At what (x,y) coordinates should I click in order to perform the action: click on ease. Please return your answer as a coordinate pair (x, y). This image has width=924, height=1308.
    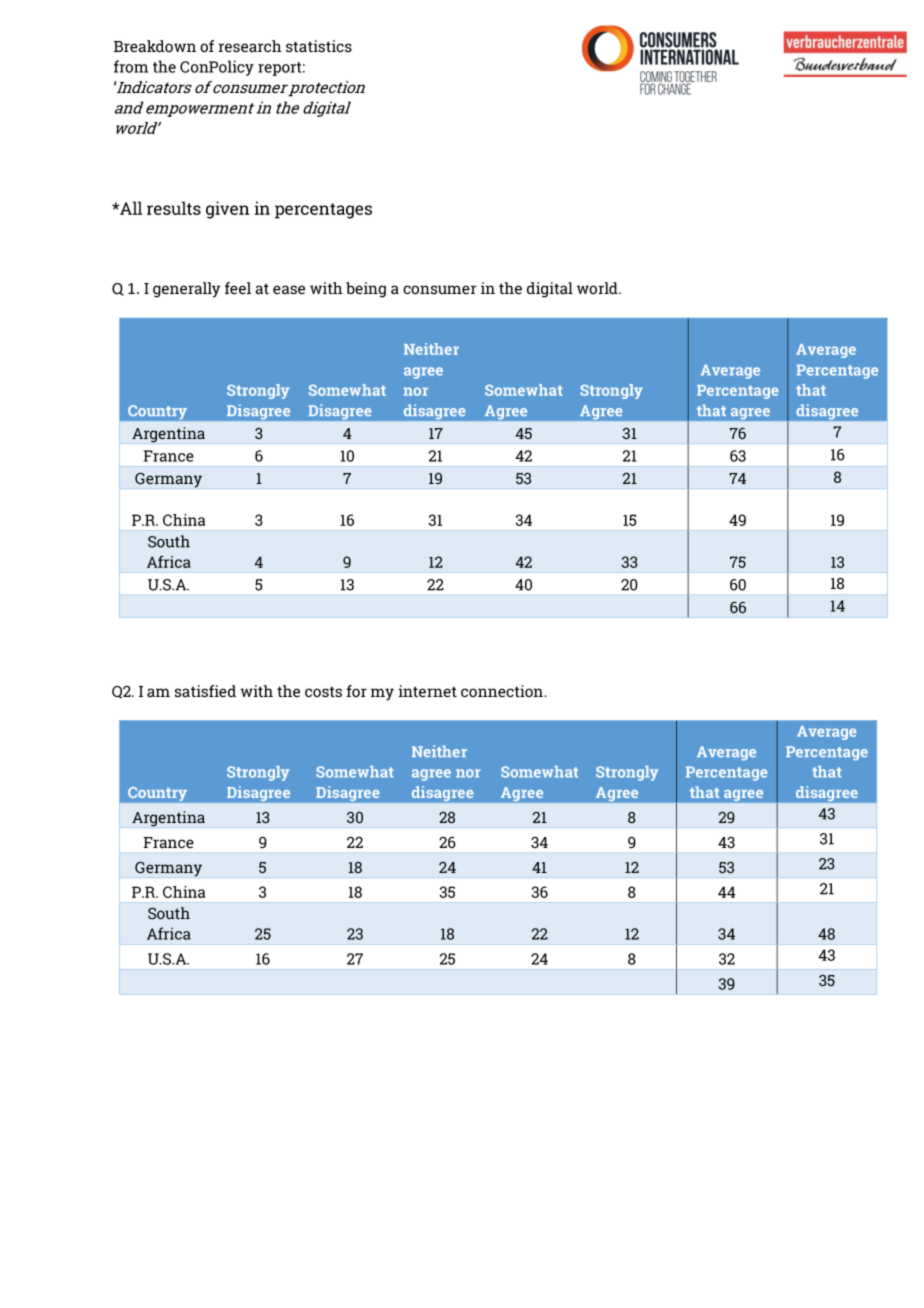
    Looking at the image, I should click on (289, 290).
